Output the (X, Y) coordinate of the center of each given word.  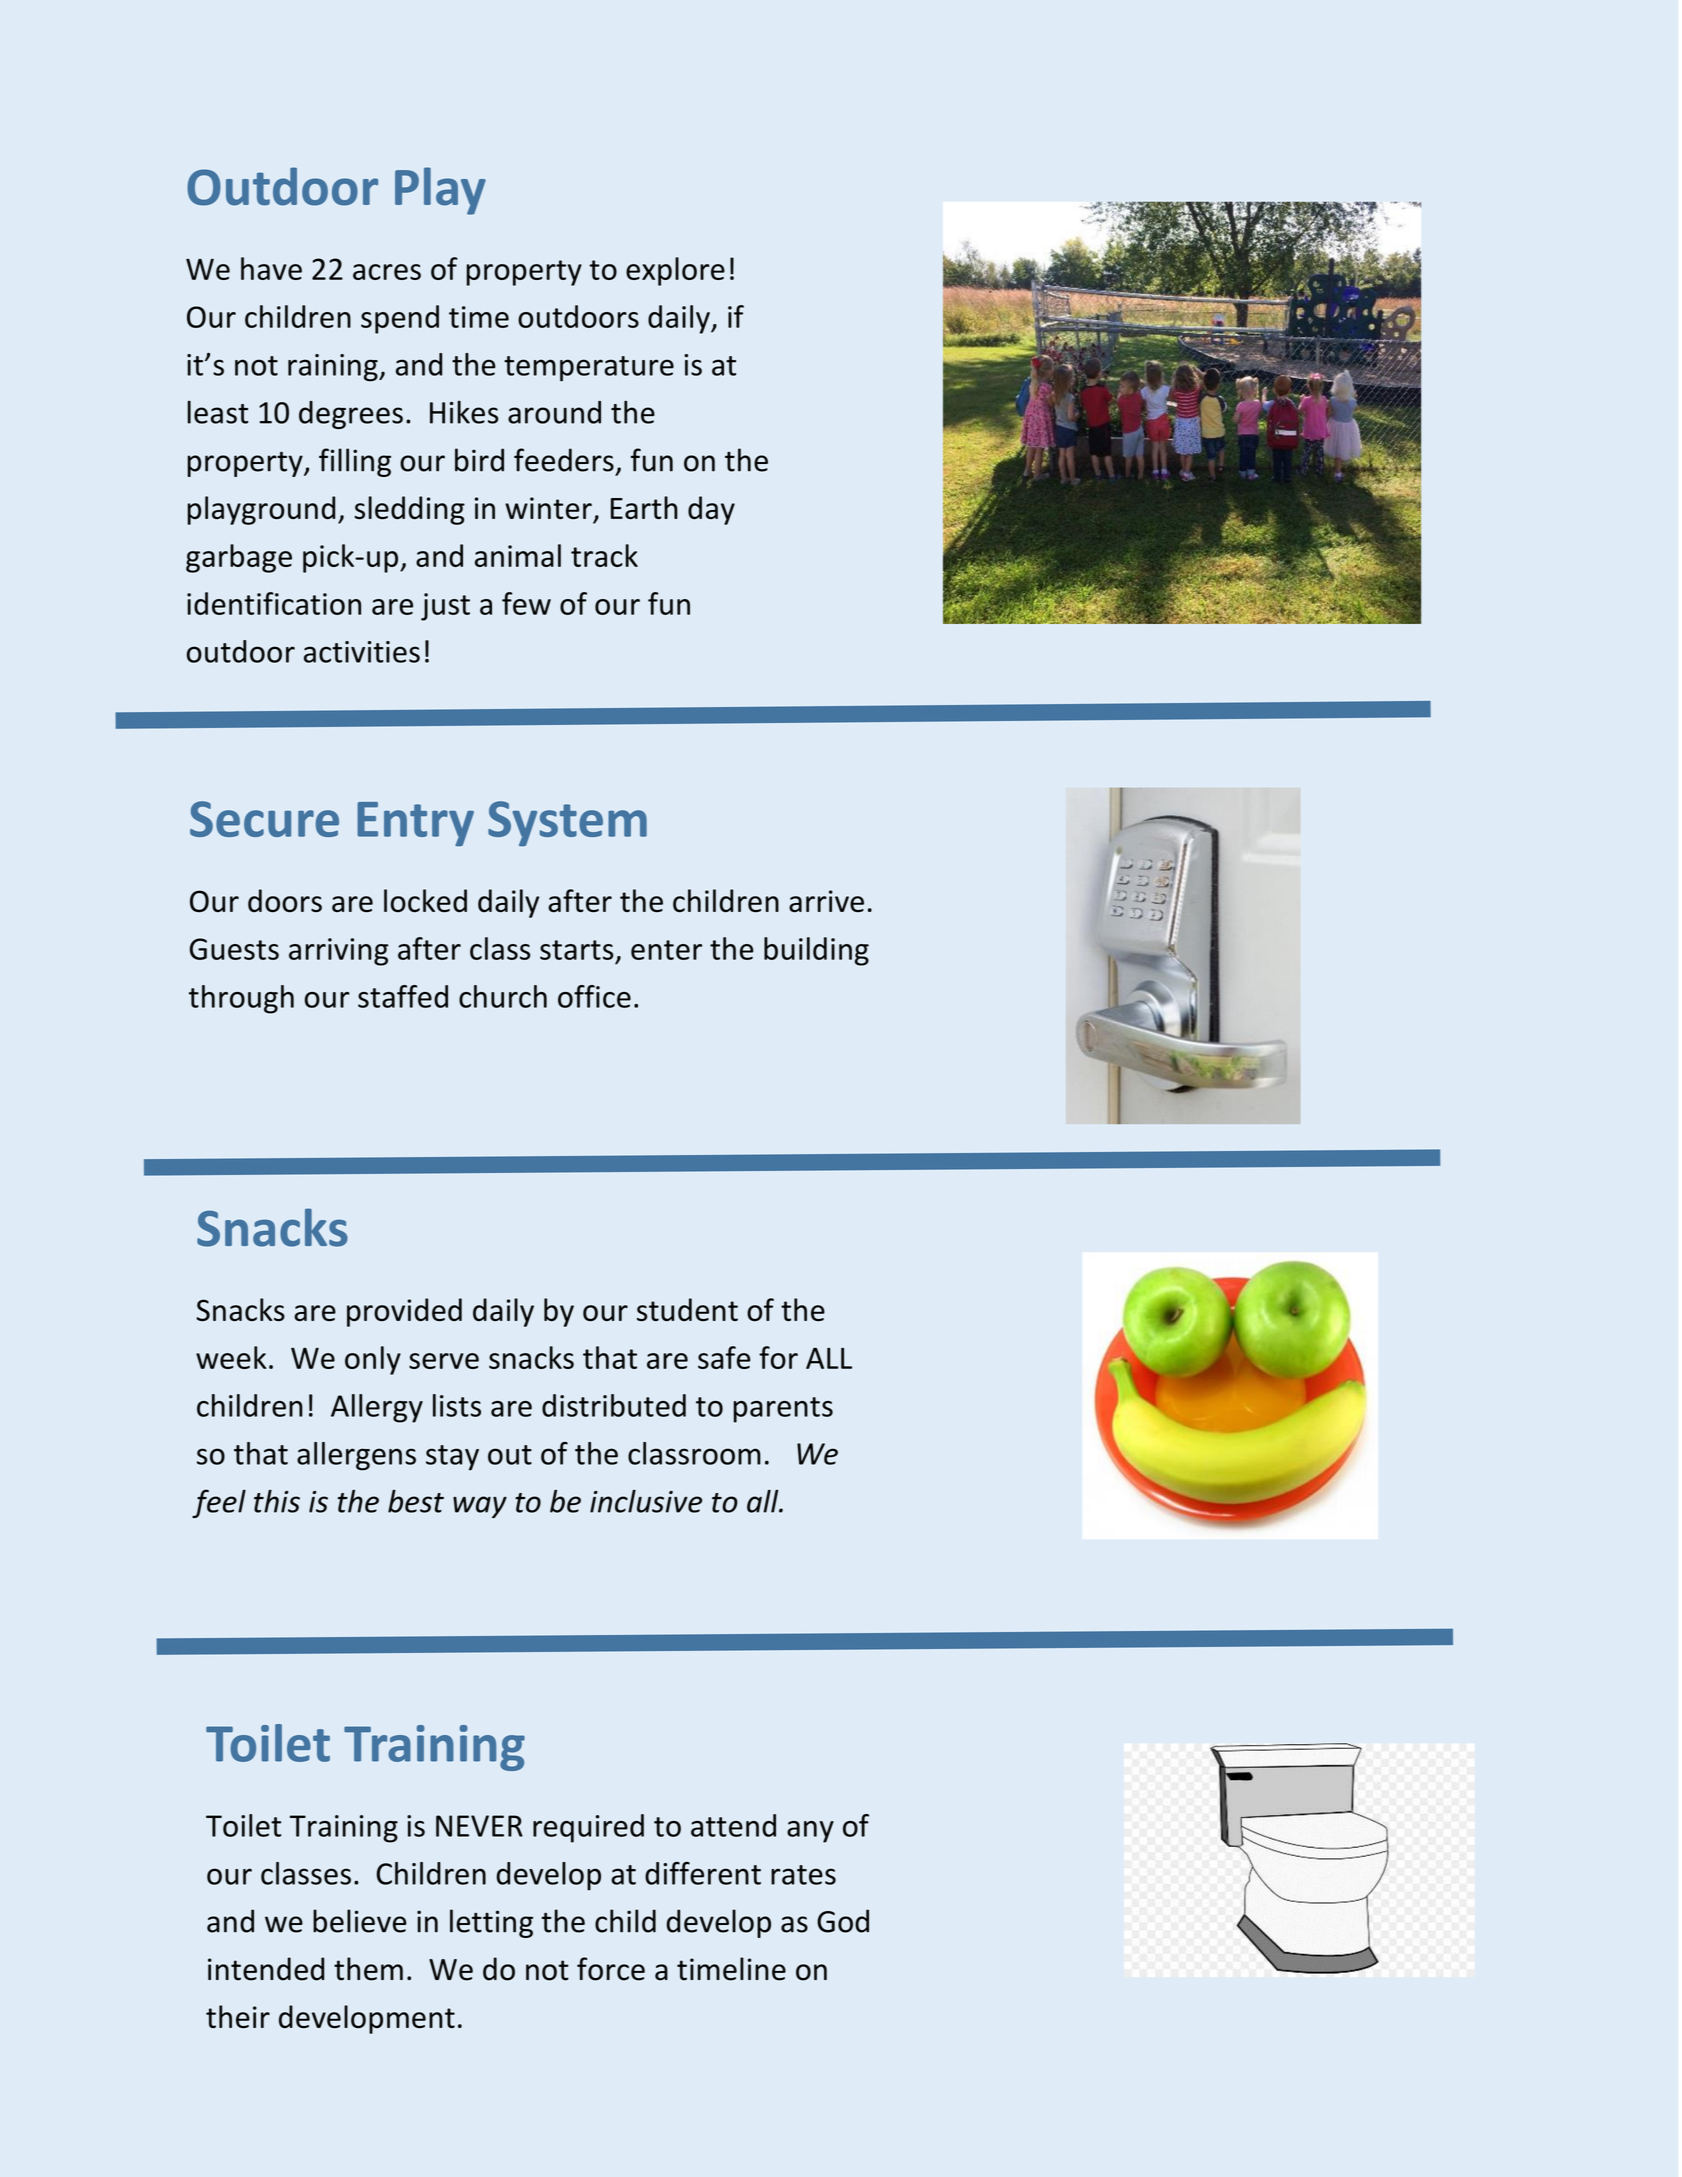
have (271, 268)
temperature (589, 369)
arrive (826, 901)
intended (266, 1969)
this (277, 1501)
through (241, 999)
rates (803, 1875)
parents (783, 1410)
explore (675, 271)
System (567, 823)
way (480, 1507)
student (687, 1309)
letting (491, 1923)
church (503, 996)
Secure (264, 819)
